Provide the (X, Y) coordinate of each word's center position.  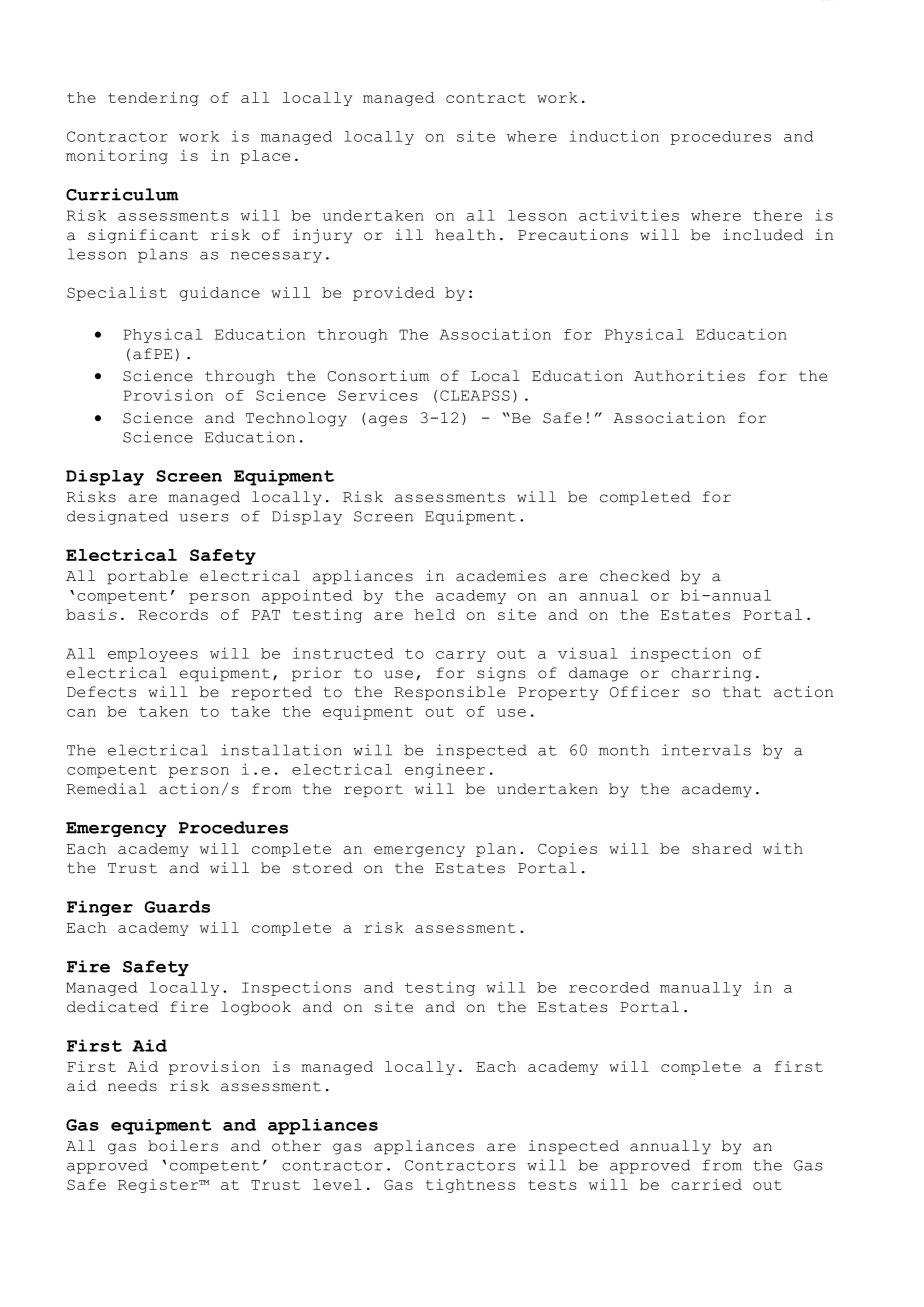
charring (711, 674)
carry (461, 656)
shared (722, 848)
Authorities (689, 376)
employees (153, 655)
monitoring (117, 157)
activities (629, 215)
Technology (296, 419)
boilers (183, 1146)
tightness (470, 1186)
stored (323, 868)
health (465, 235)
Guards (177, 906)
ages (388, 421)
